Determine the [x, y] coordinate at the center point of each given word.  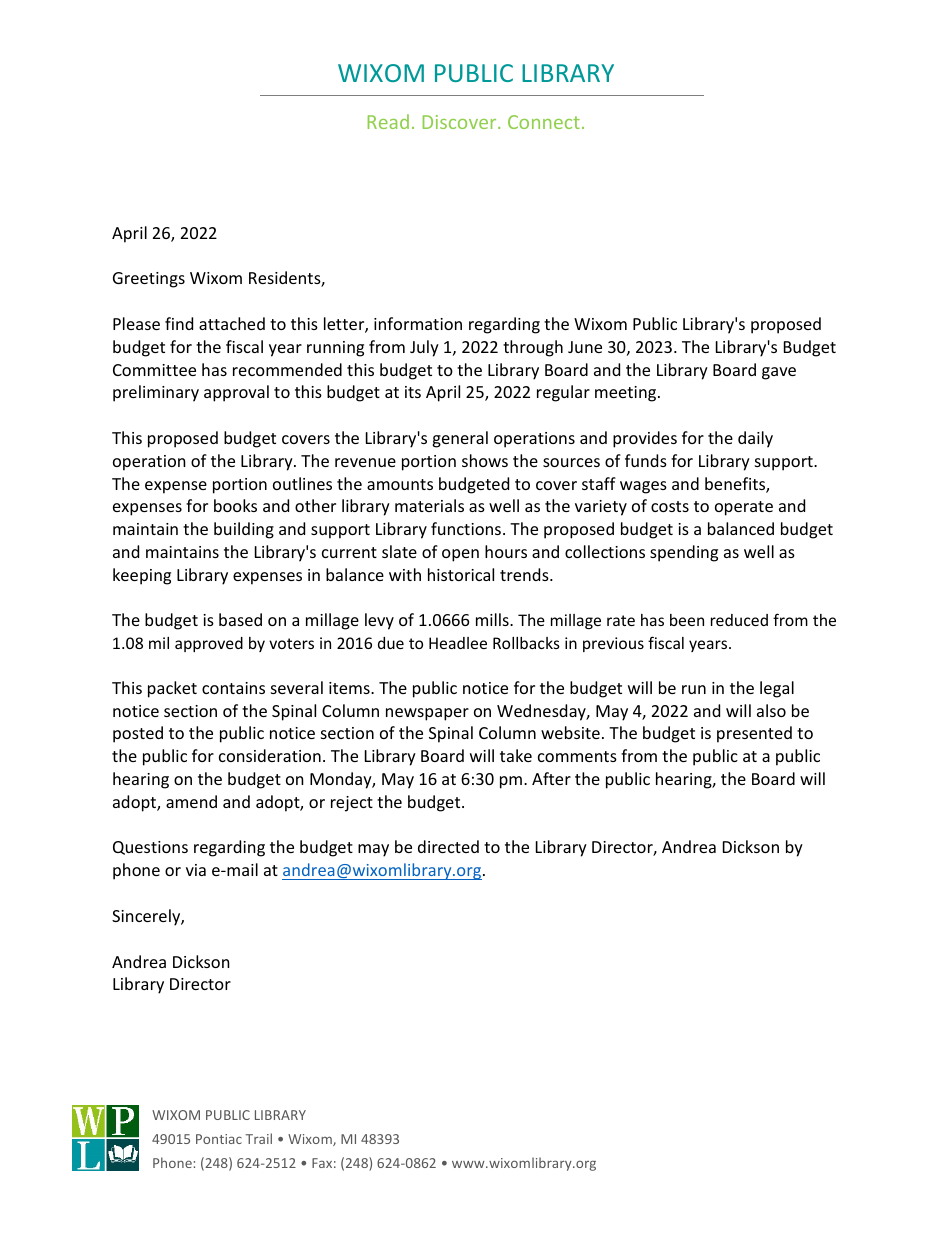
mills [493, 619]
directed [448, 846]
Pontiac [219, 1139]
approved [209, 644]
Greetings [149, 280]
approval [236, 393]
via [196, 870]
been [687, 620]
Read [388, 121]
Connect [544, 122]
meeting [627, 394]
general [460, 439]
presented [754, 734]
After [551, 778]
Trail [259, 1138]
